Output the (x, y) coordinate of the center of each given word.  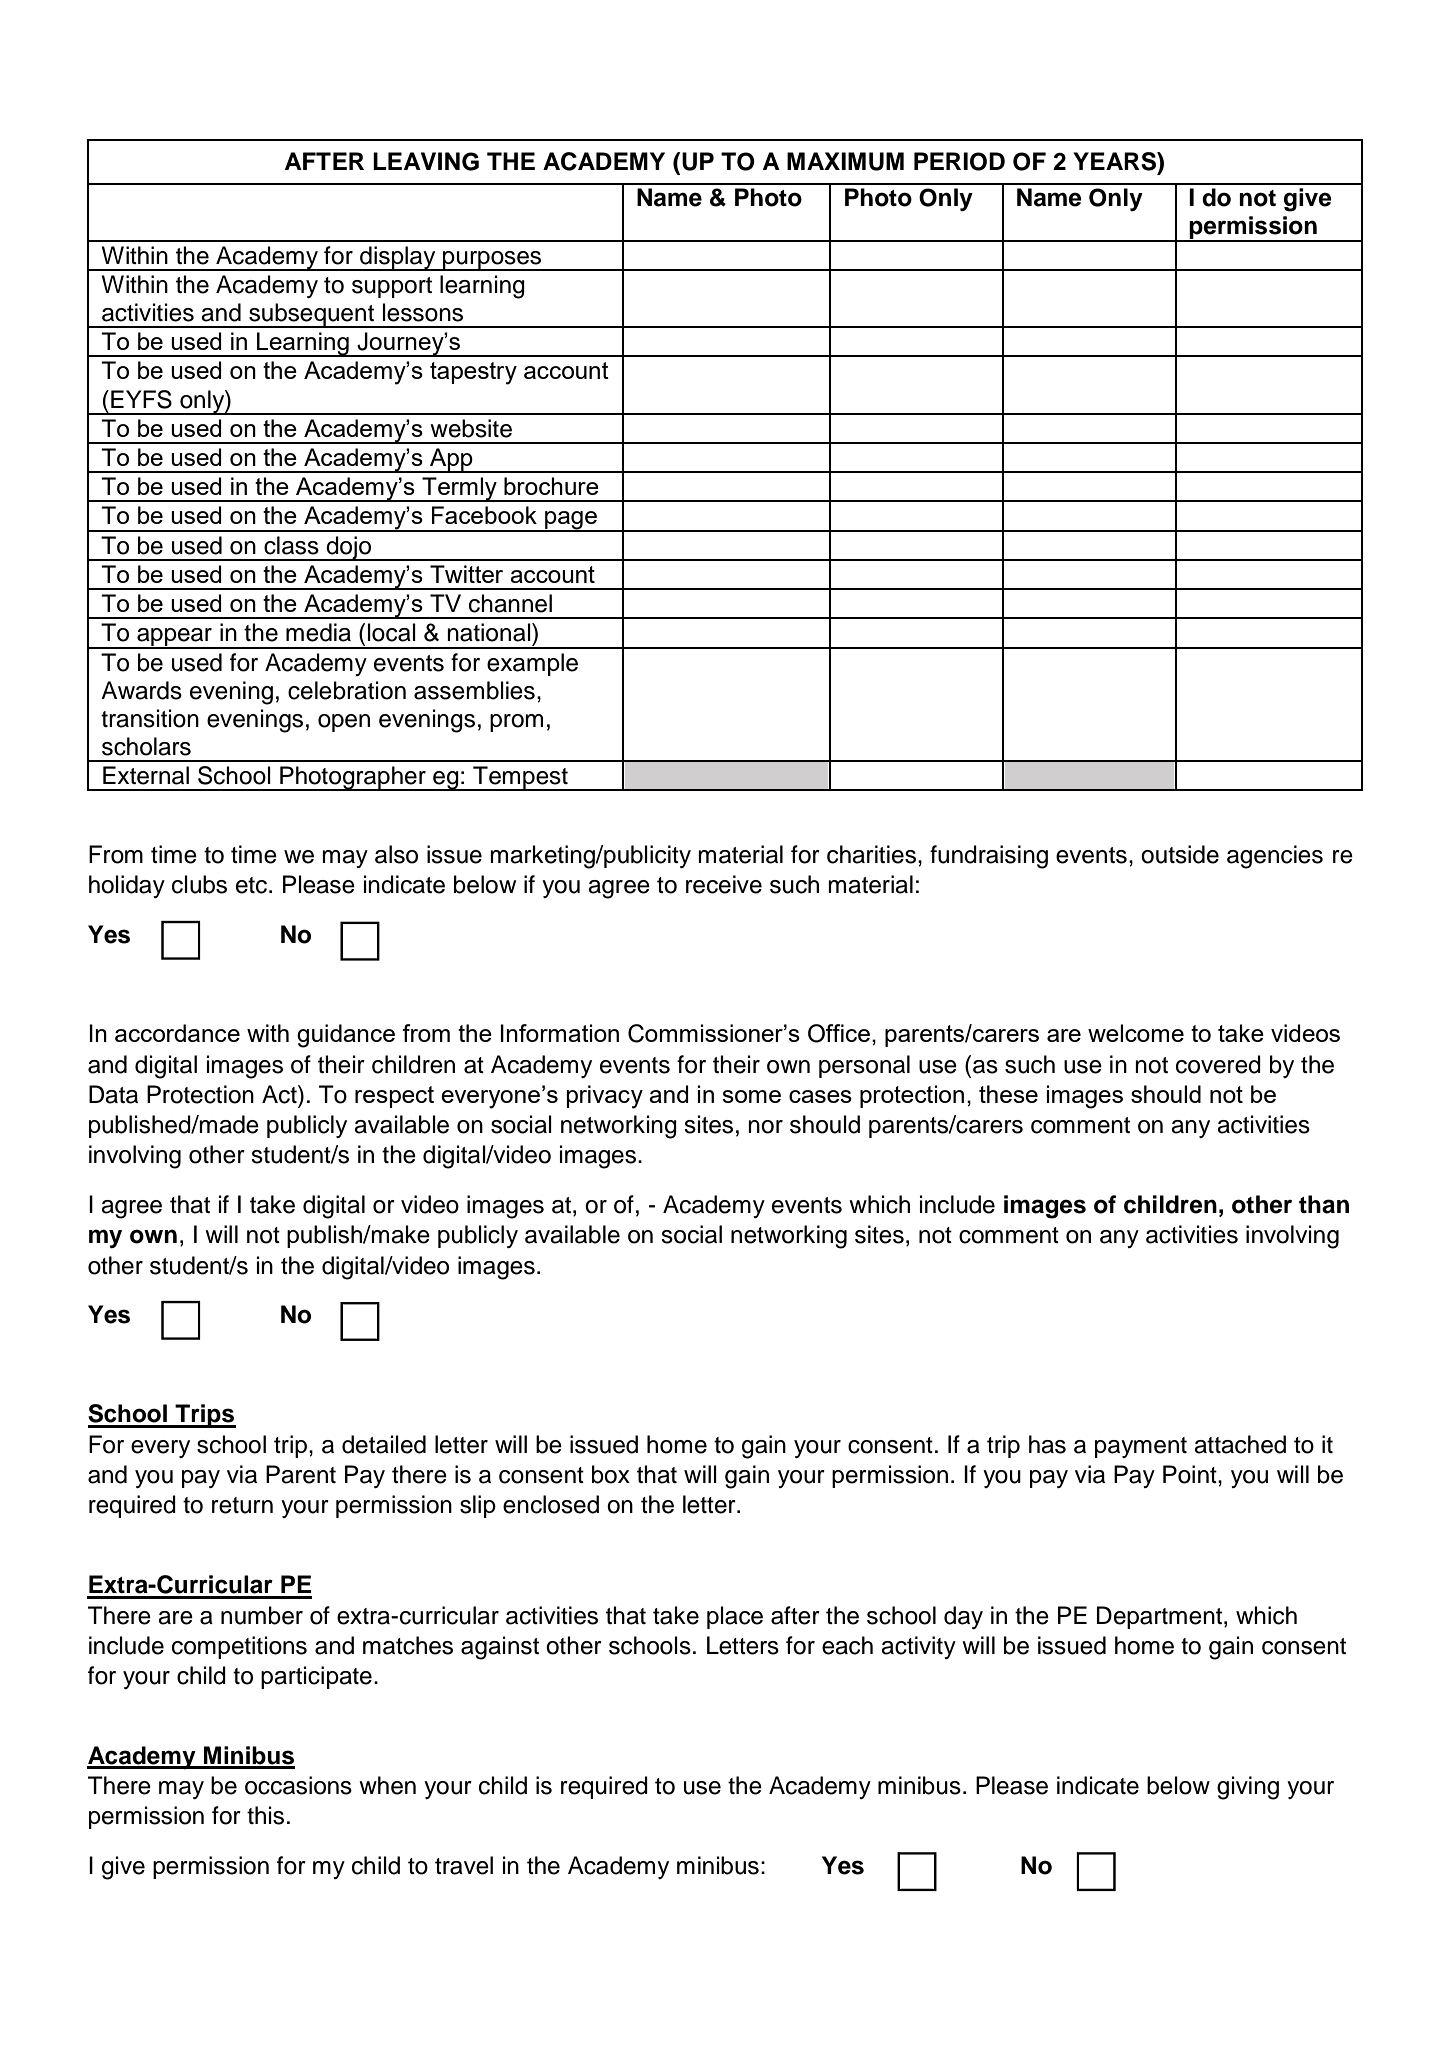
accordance (177, 1033)
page (571, 521)
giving (1248, 1788)
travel (464, 1865)
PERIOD (959, 161)
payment (1141, 1447)
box (611, 1474)
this (265, 1815)
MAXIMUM (845, 161)
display (398, 258)
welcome (1136, 1033)
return (242, 1505)
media (318, 632)
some (751, 1096)
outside (1180, 854)
